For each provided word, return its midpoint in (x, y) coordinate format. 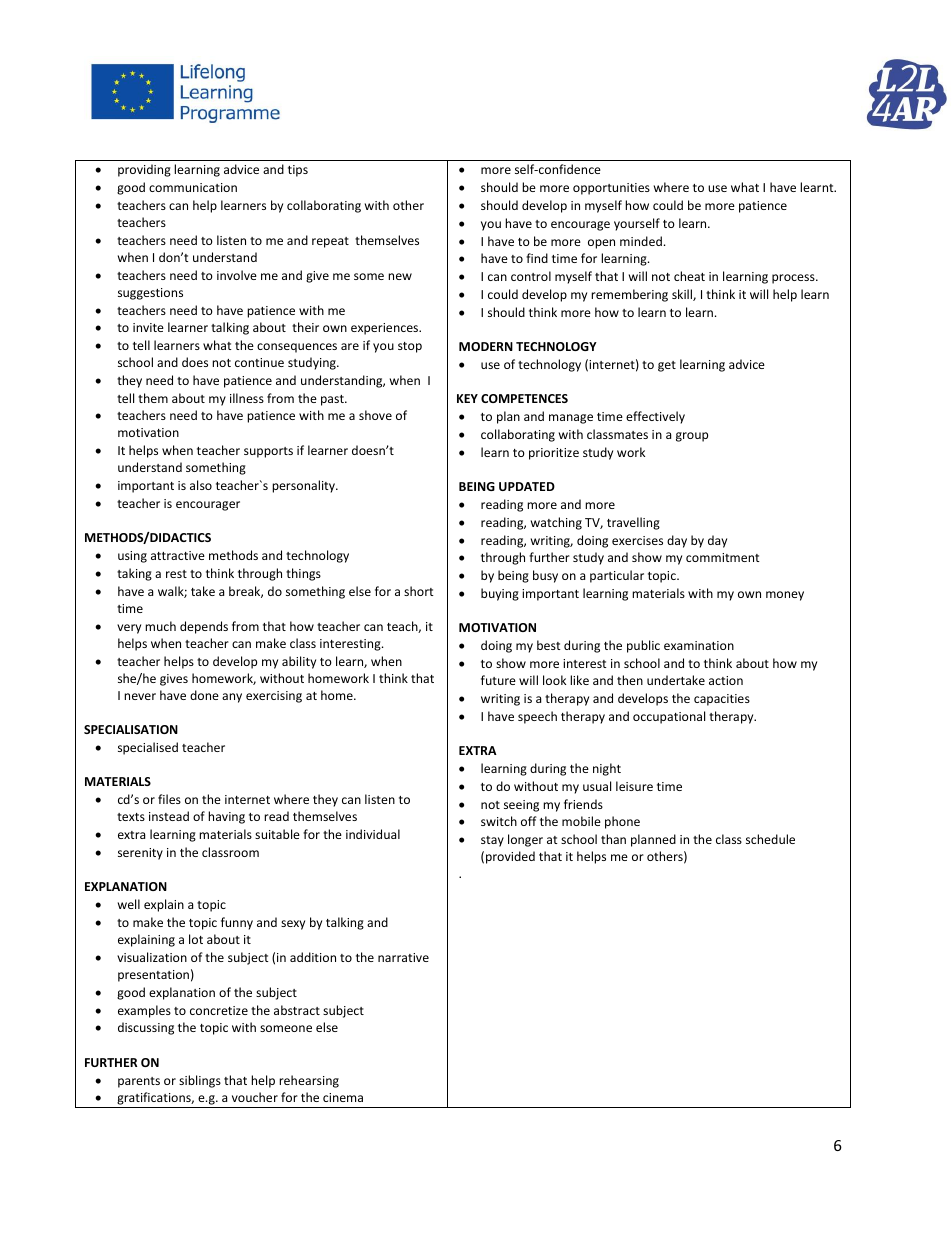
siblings (200, 1081)
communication (193, 187)
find (537, 258)
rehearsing (309, 1081)
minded (641, 241)
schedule (770, 839)
